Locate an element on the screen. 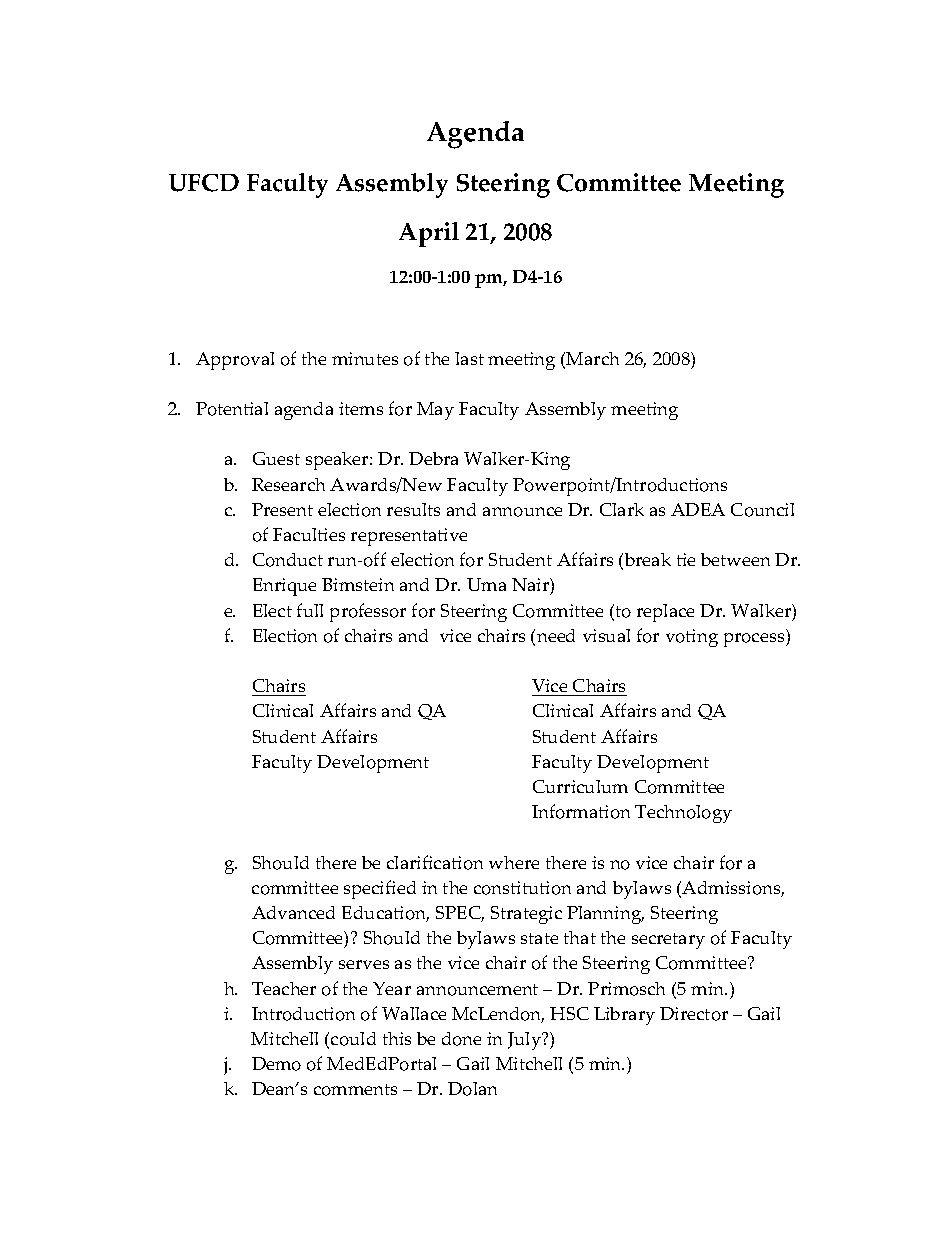 Image resolution: width=952 pixels, height=1233 pixels. April is located at coordinates (429, 234).
